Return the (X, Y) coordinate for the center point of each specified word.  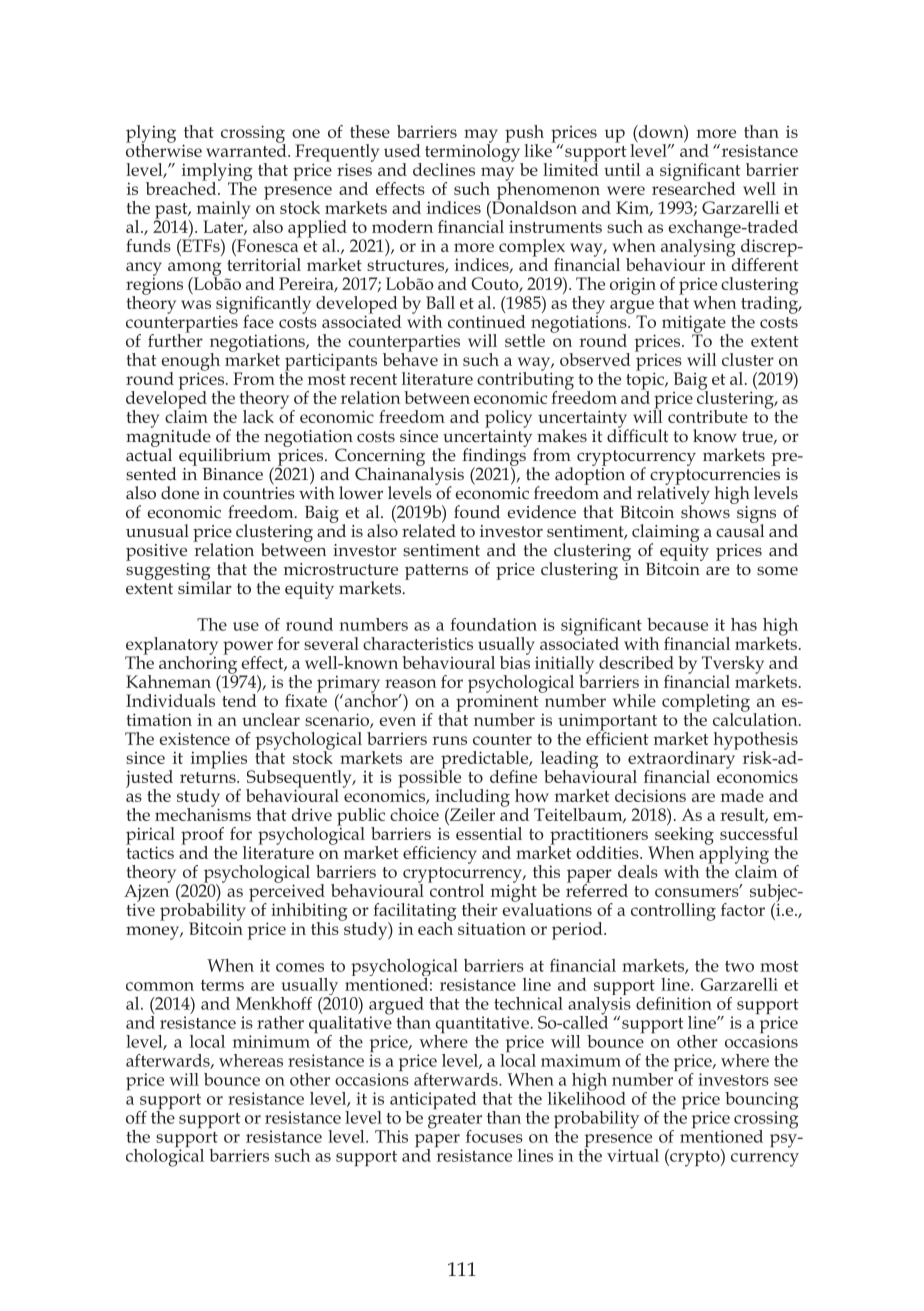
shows (706, 510)
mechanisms (203, 813)
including (472, 799)
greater (455, 1122)
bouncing (762, 1102)
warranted (247, 149)
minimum (271, 1041)
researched (694, 187)
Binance (233, 474)
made (742, 795)
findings (494, 456)
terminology (474, 152)
